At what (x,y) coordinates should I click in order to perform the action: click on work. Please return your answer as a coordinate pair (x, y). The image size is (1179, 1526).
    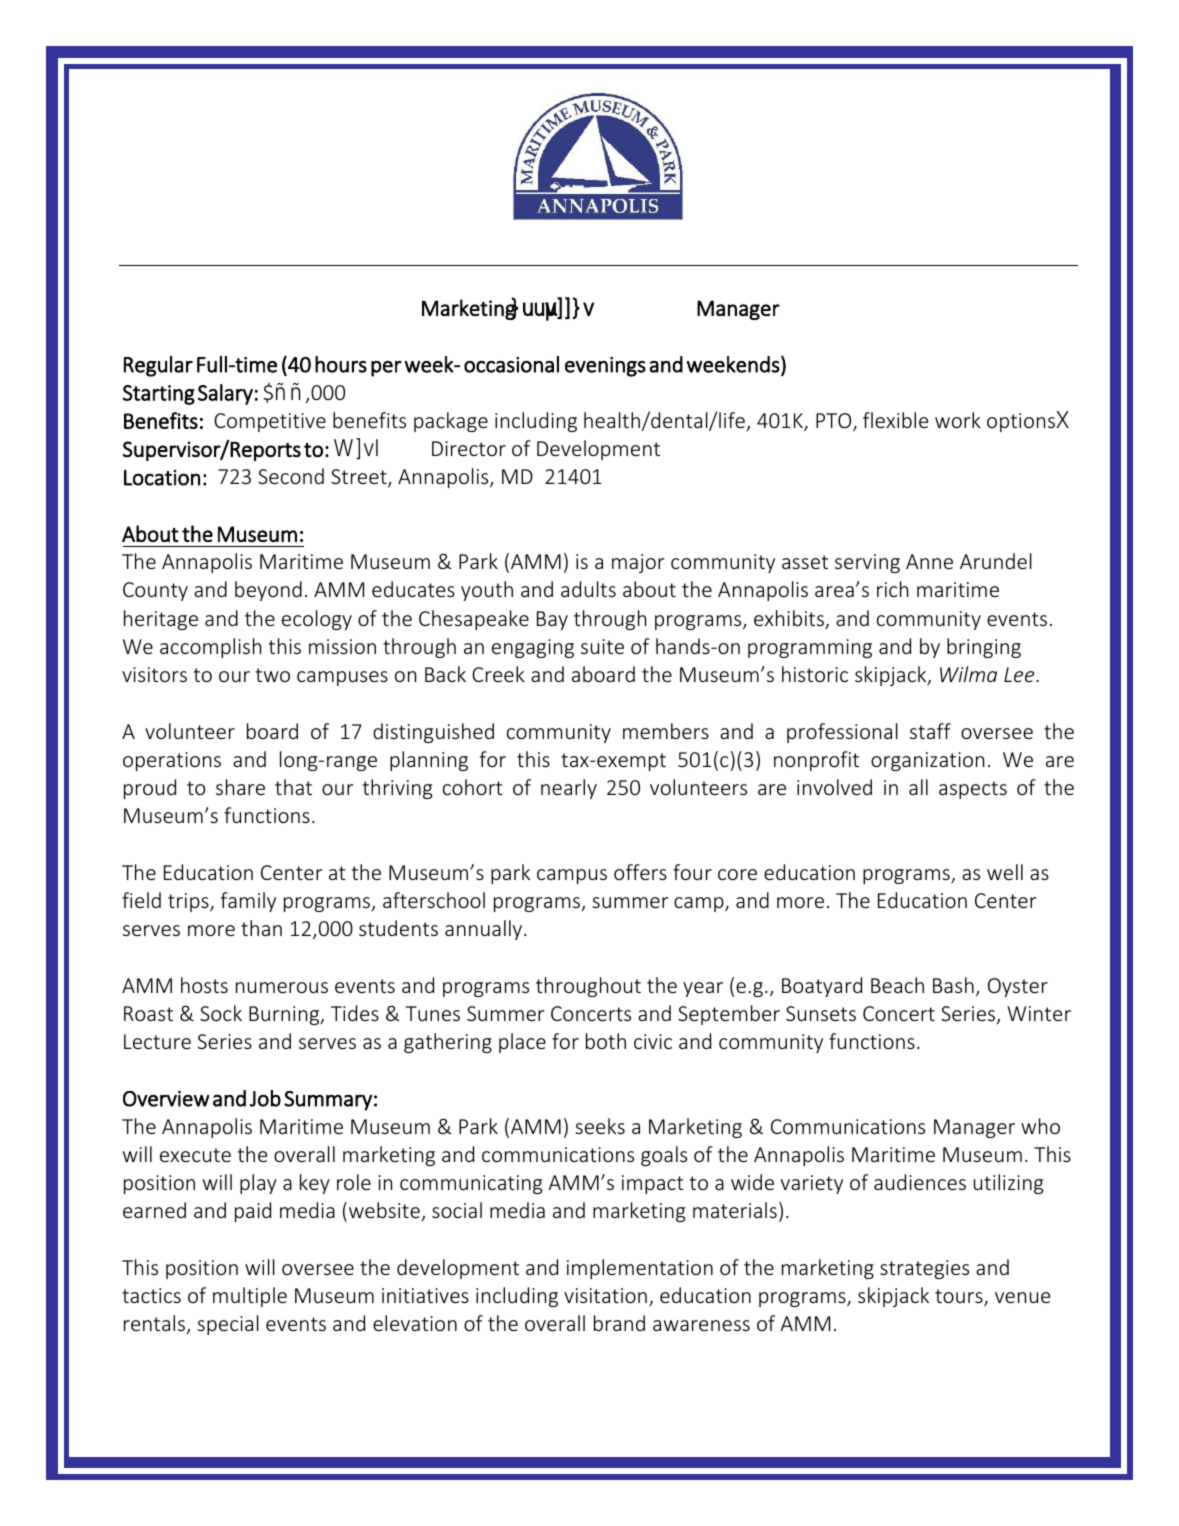
    Looking at the image, I should click on (958, 420).
